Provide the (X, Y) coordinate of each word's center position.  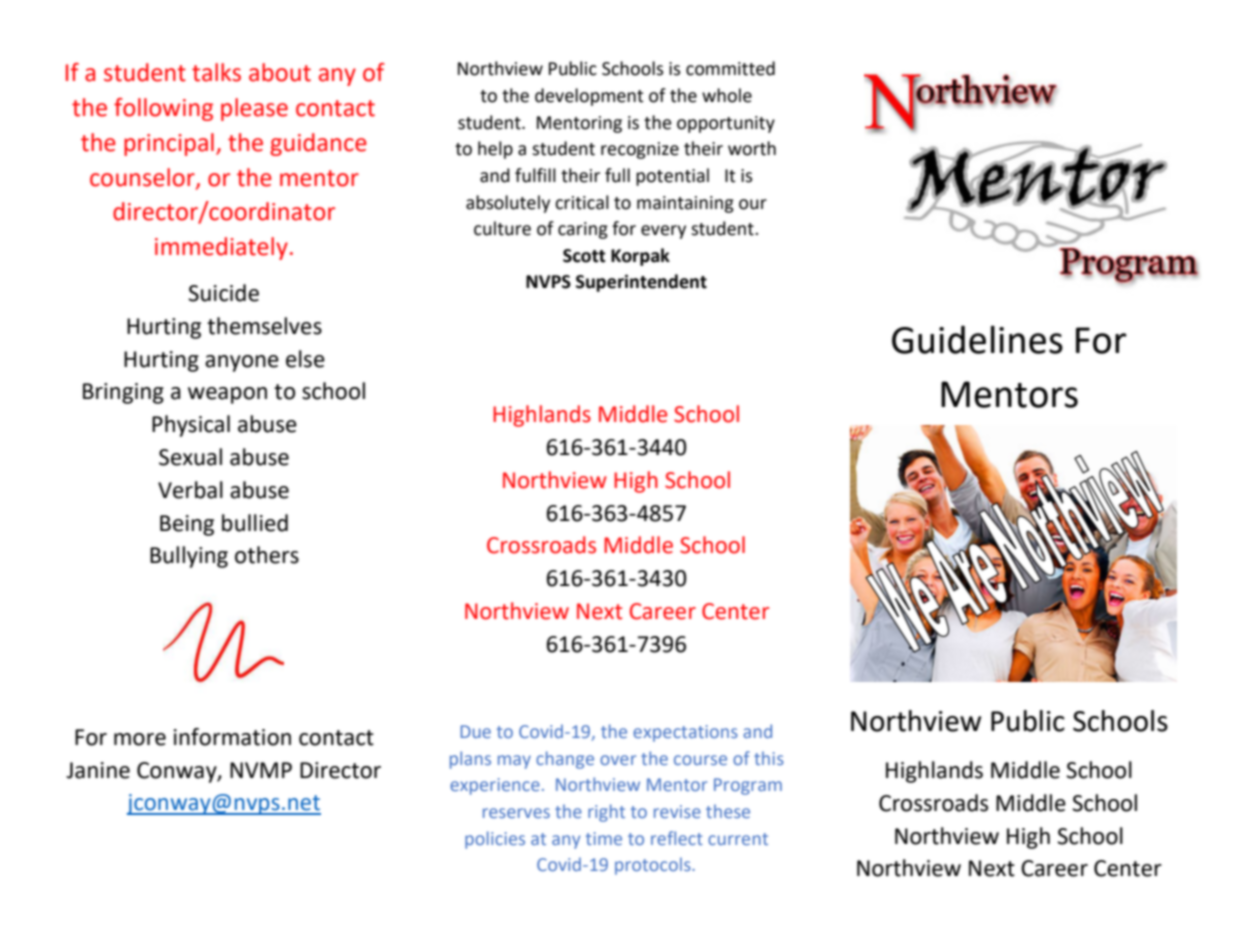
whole (727, 95)
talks (216, 72)
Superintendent (641, 283)
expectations (685, 733)
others (267, 555)
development (589, 97)
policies (495, 840)
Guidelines (977, 339)
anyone (242, 363)
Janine (98, 770)
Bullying (189, 557)
